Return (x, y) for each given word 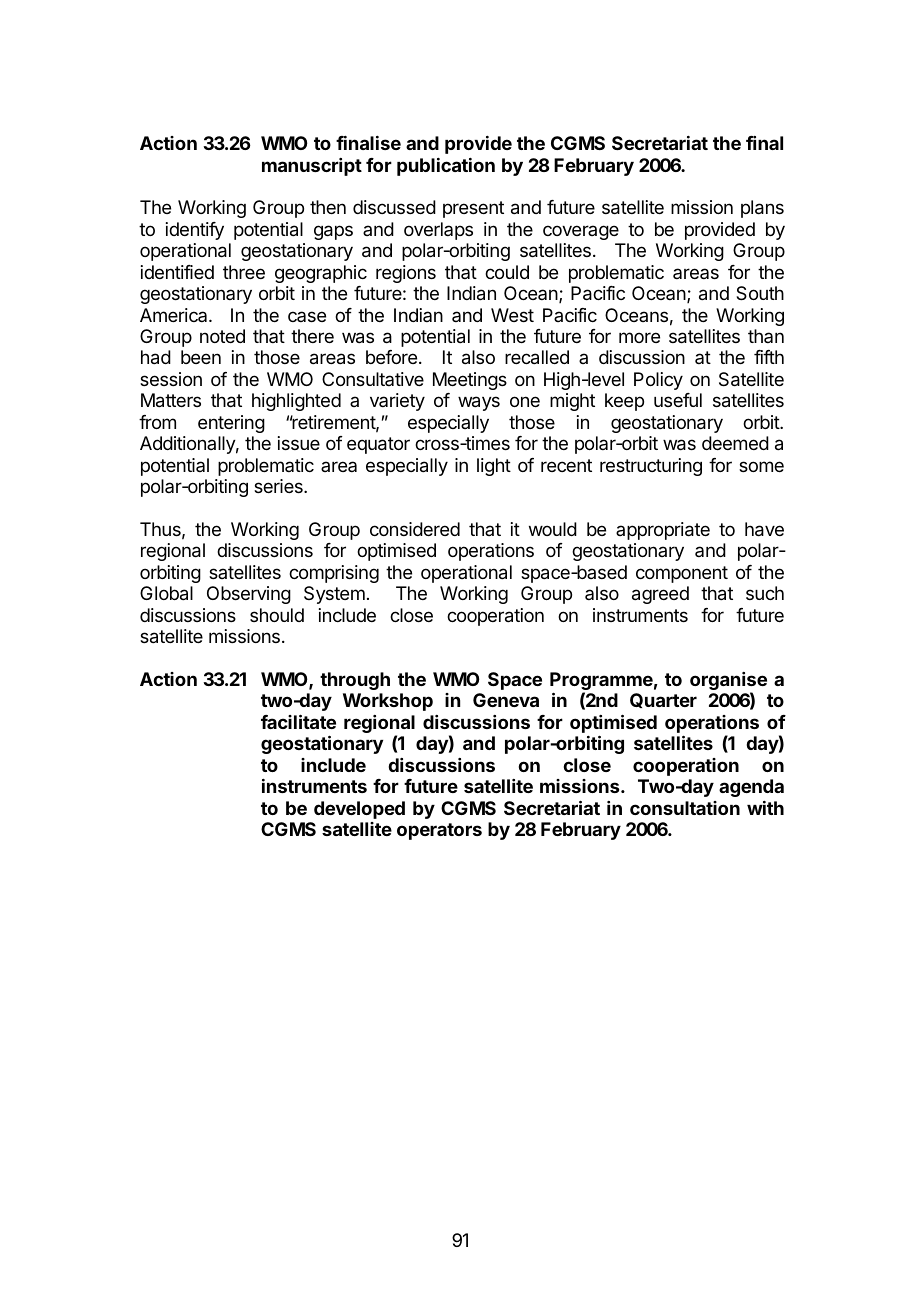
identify (195, 231)
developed (359, 810)
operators (439, 831)
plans (762, 209)
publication (446, 167)
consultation (685, 808)
